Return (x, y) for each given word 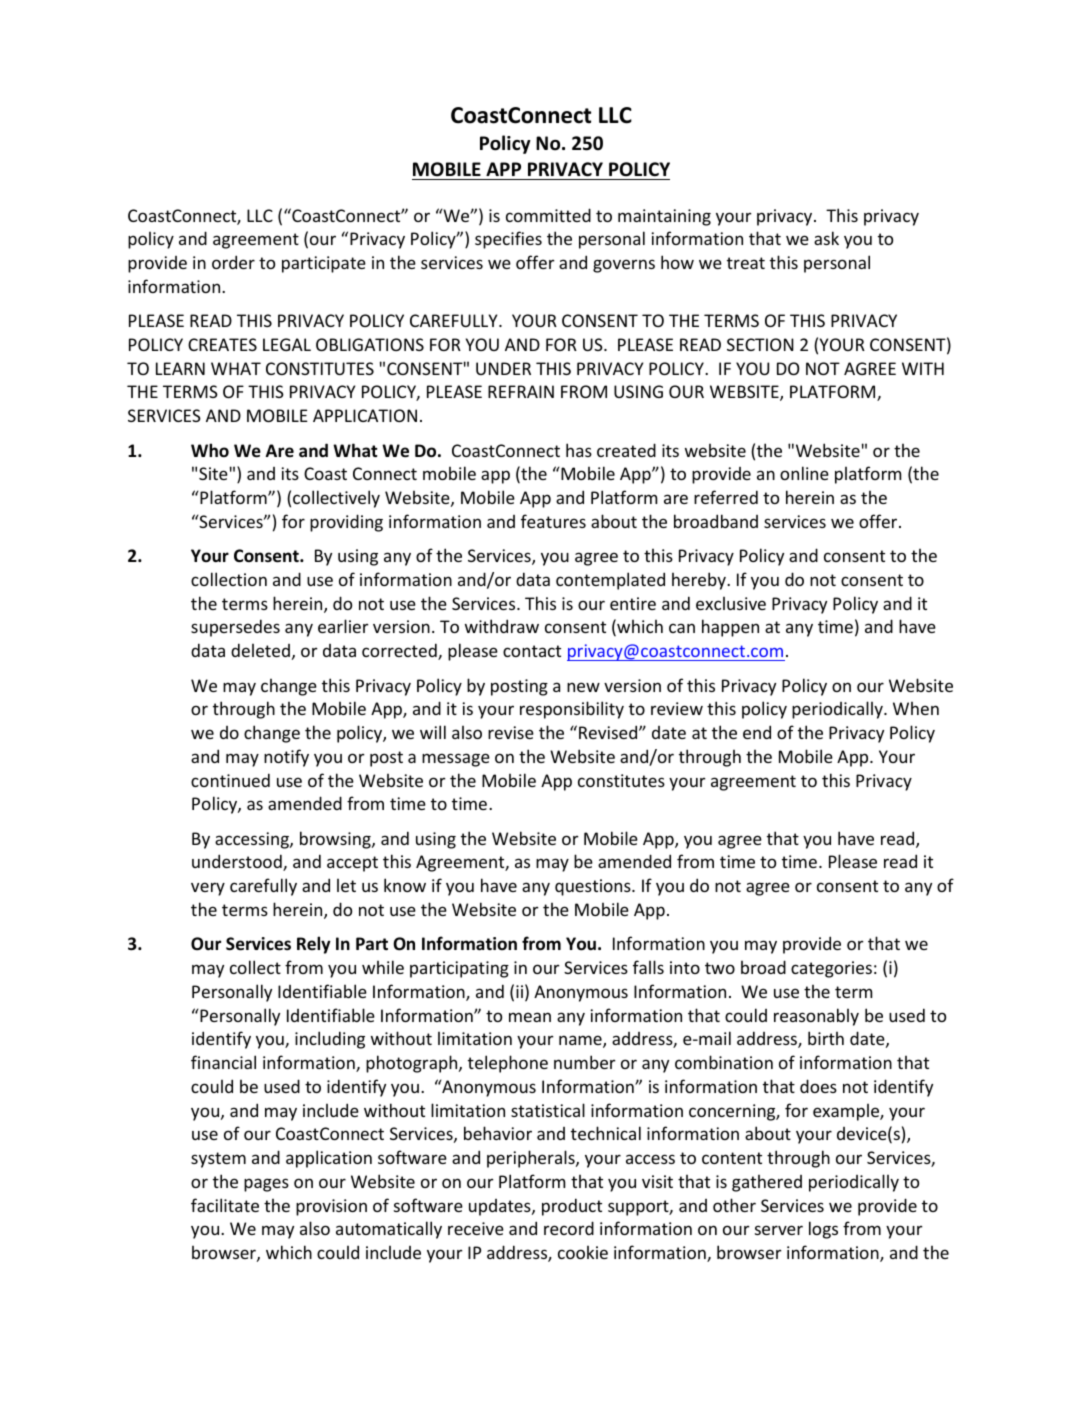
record (569, 1228)
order (233, 262)
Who (210, 450)
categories (831, 969)
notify (286, 758)
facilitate (225, 1205)
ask (826, 238)
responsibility (572, 710)
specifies (508, 240)
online (804, 473)
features (553, 521)
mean (530, 1017)
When (916, 708)
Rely (314, 945)
